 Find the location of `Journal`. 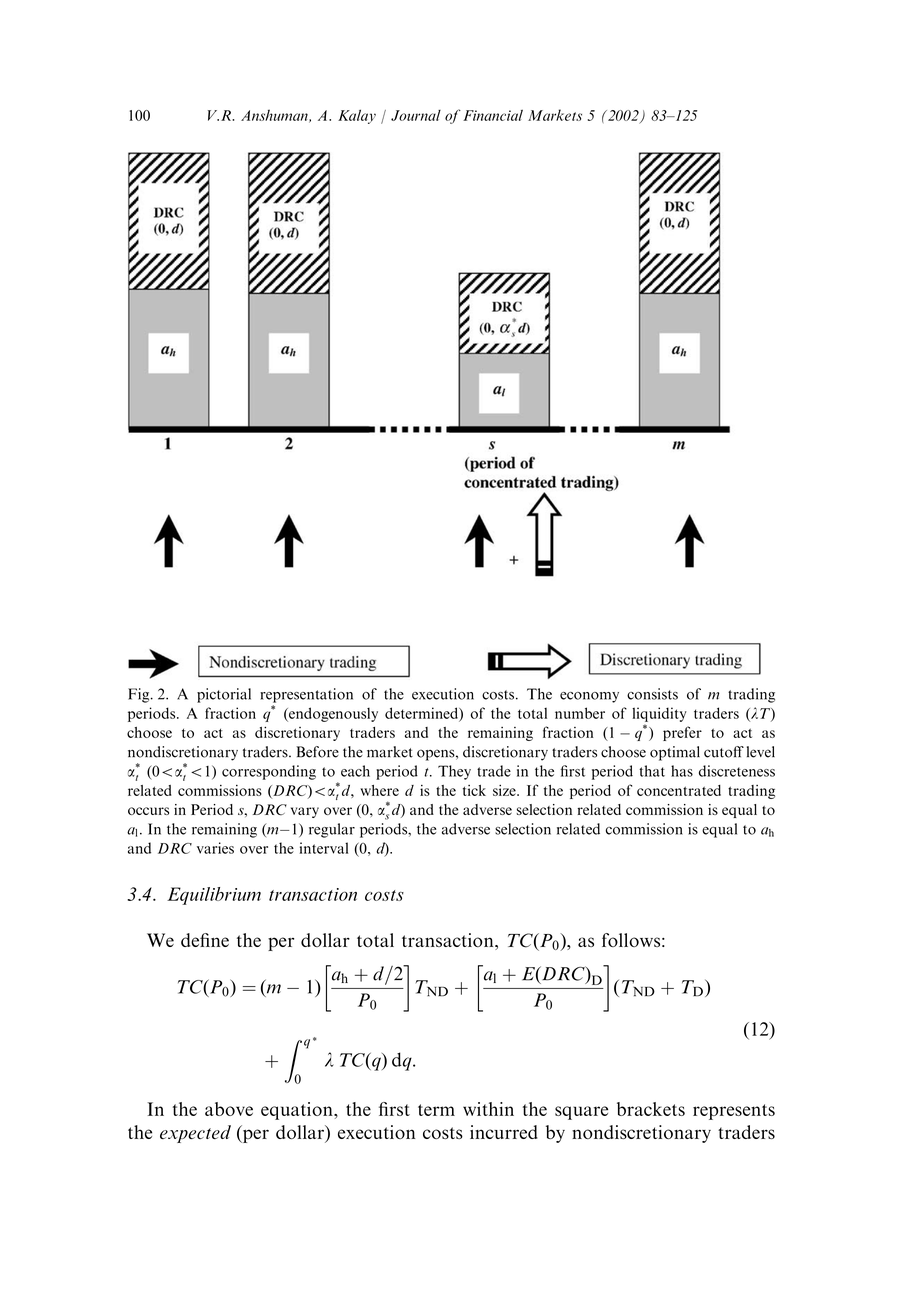

Journal is located at coordinates (416, 115).
